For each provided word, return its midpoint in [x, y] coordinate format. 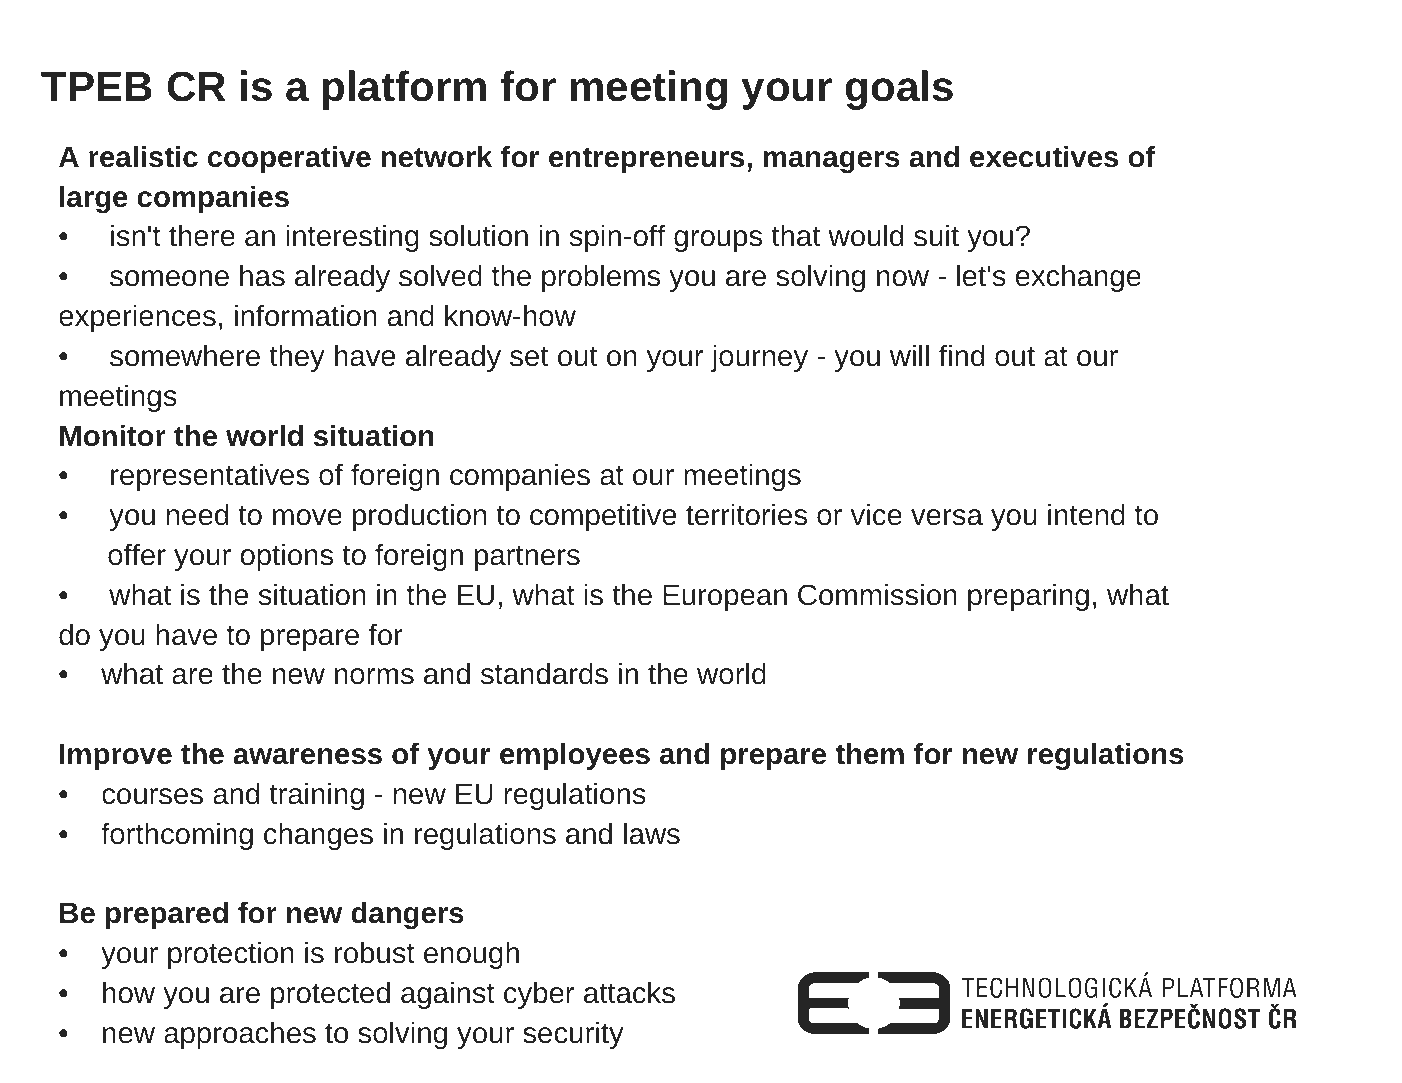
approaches [240, 1035]
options [286, 557]
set [529, 357]
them [869, 753]
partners [527, 558]
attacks [629, 992]
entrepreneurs [646, 160]
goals [899, 90]
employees [575, 756]
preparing [1028, 597]
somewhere [185, 355]
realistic [143, 156]
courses [152, 796]
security [573, 1035]
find [961, 355]
